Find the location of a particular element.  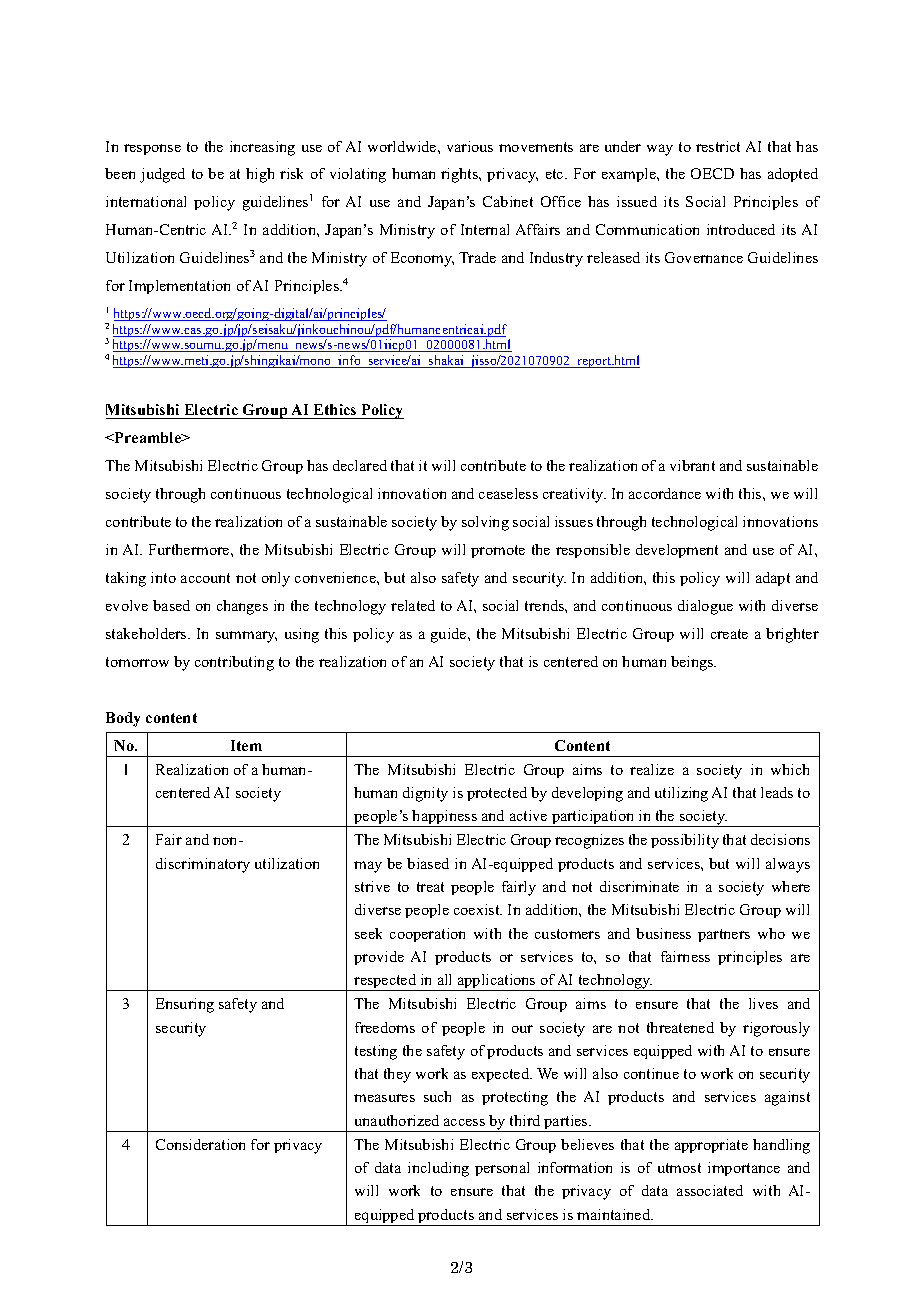

related is located at coordinates (413, 605).
